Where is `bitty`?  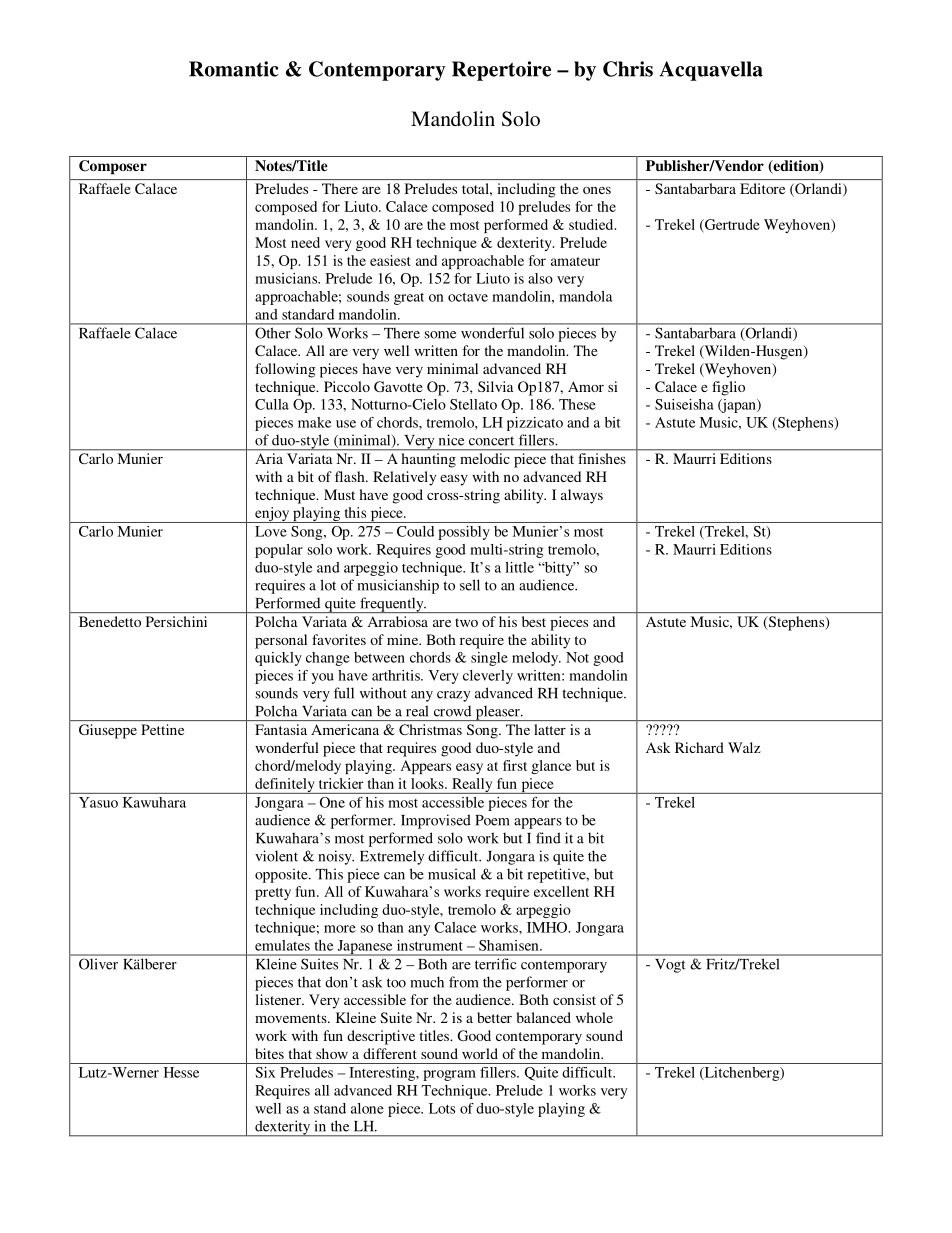
bitty is located at coordinates (559, 569).
